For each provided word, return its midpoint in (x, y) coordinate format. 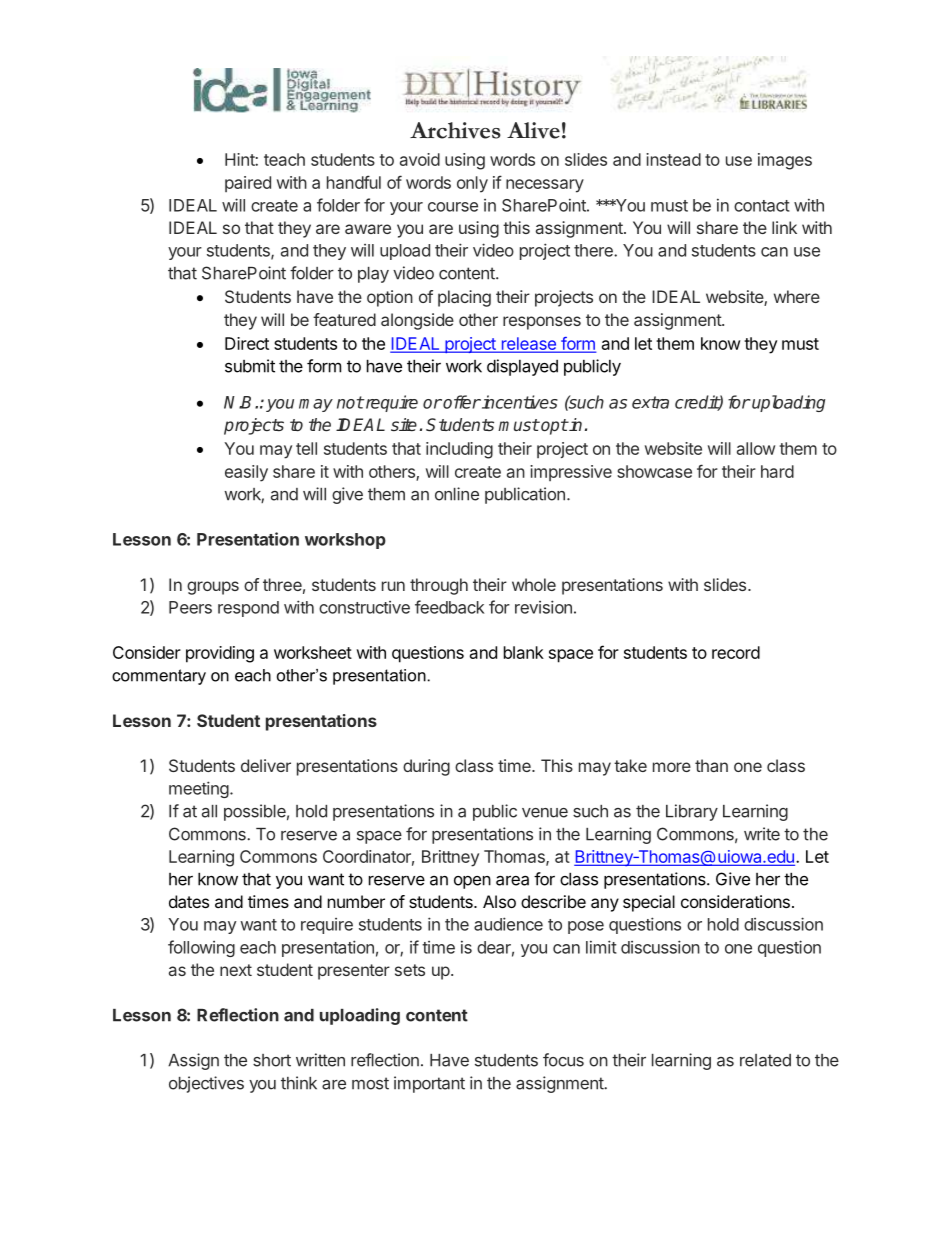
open (472, 882)
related (765, 1060)
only (472, 184)
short (272, 1060)
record (736, 652)
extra (650, 402)
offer (461, 402)
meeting (199, 789)
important (429, 1084)
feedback (450, 607)
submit (250, 366)
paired (248, 184)
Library (692, 812)
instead (673, 159)
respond (248, 609)
